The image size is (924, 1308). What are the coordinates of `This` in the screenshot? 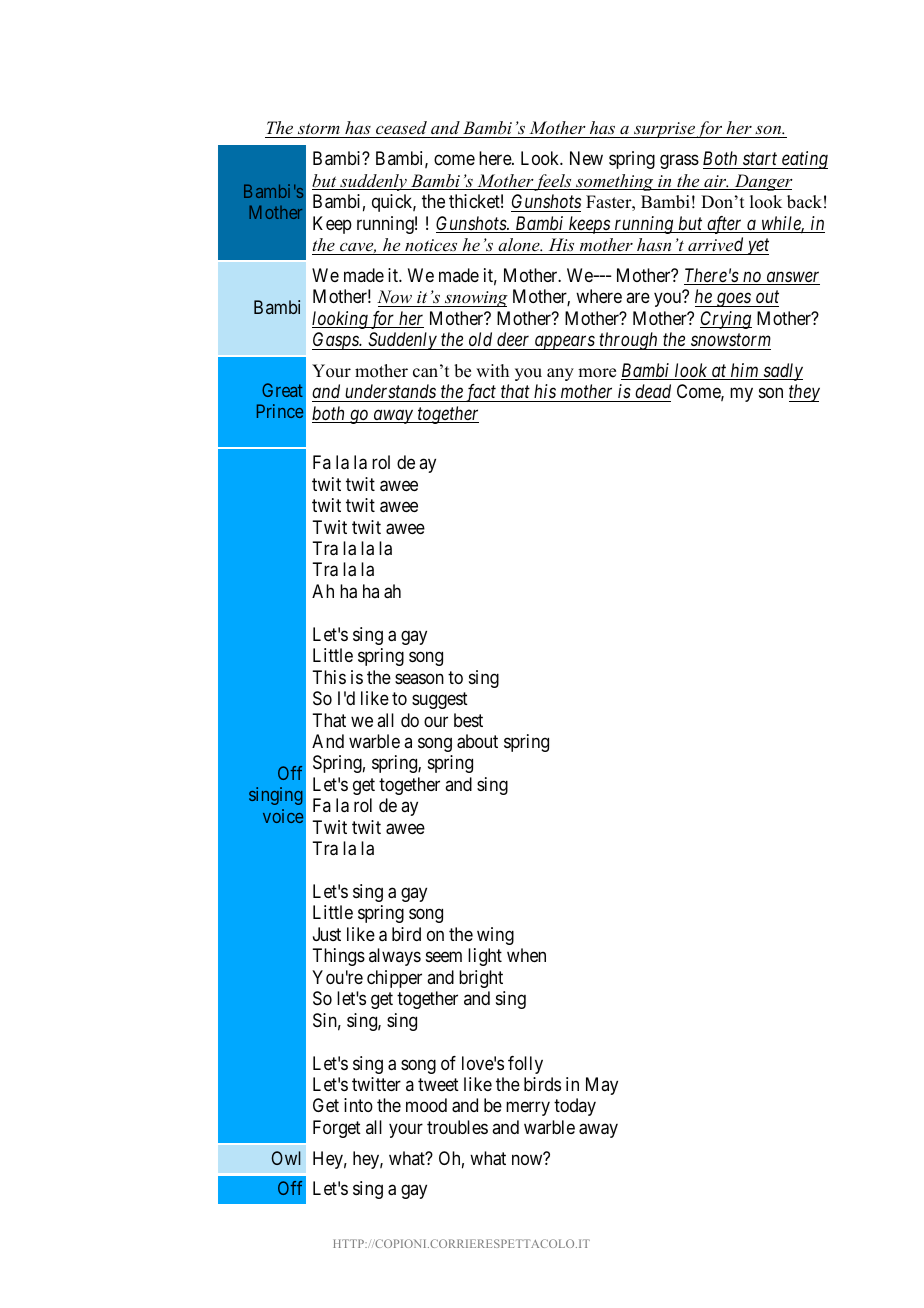 It's located at (329, 677).
